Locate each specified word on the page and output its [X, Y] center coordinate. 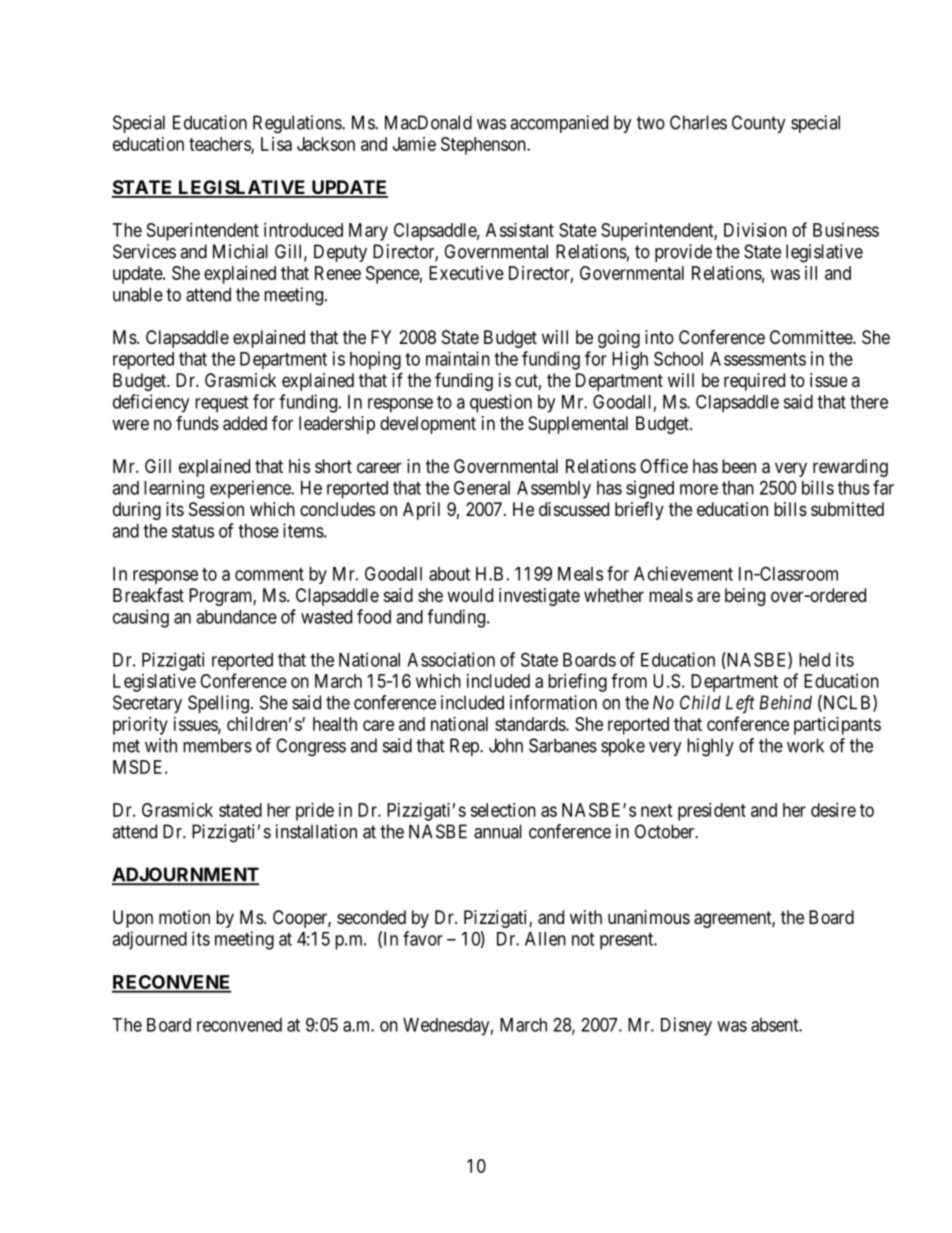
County [759, 124]
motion [184, 917]
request [221, 404]
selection [503, 810]
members [217, 745]
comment [269, 574]
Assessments [758, 359]
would [470, 595]
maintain [458, 358]
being [745, 597]
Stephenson [484, 146]
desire [833, 810]
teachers [220, 145]
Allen [545, 939]
